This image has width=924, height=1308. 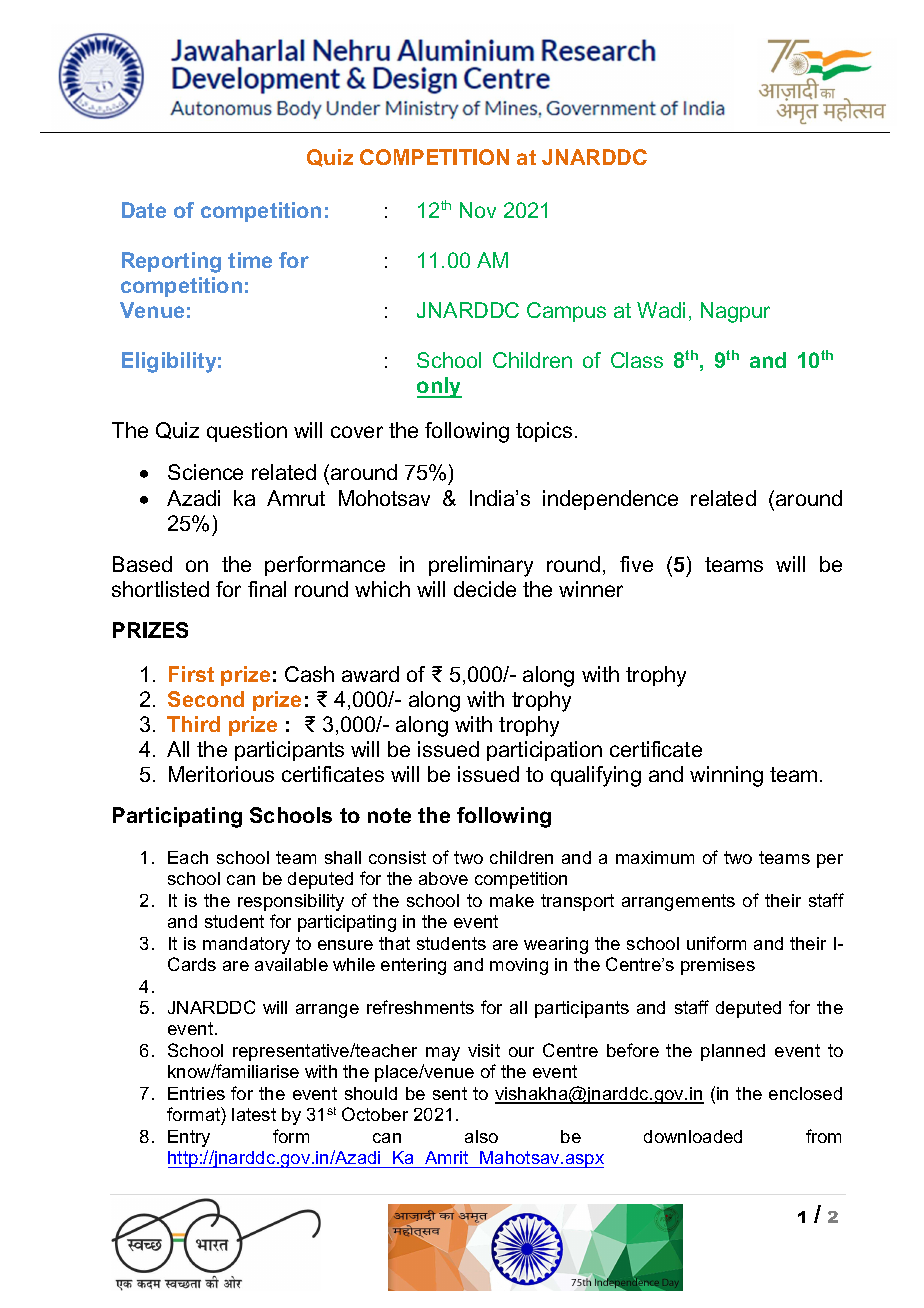 What do you see at coordinates (191, 674) in the image?
I see `First` at bounding box center [191, 674].
